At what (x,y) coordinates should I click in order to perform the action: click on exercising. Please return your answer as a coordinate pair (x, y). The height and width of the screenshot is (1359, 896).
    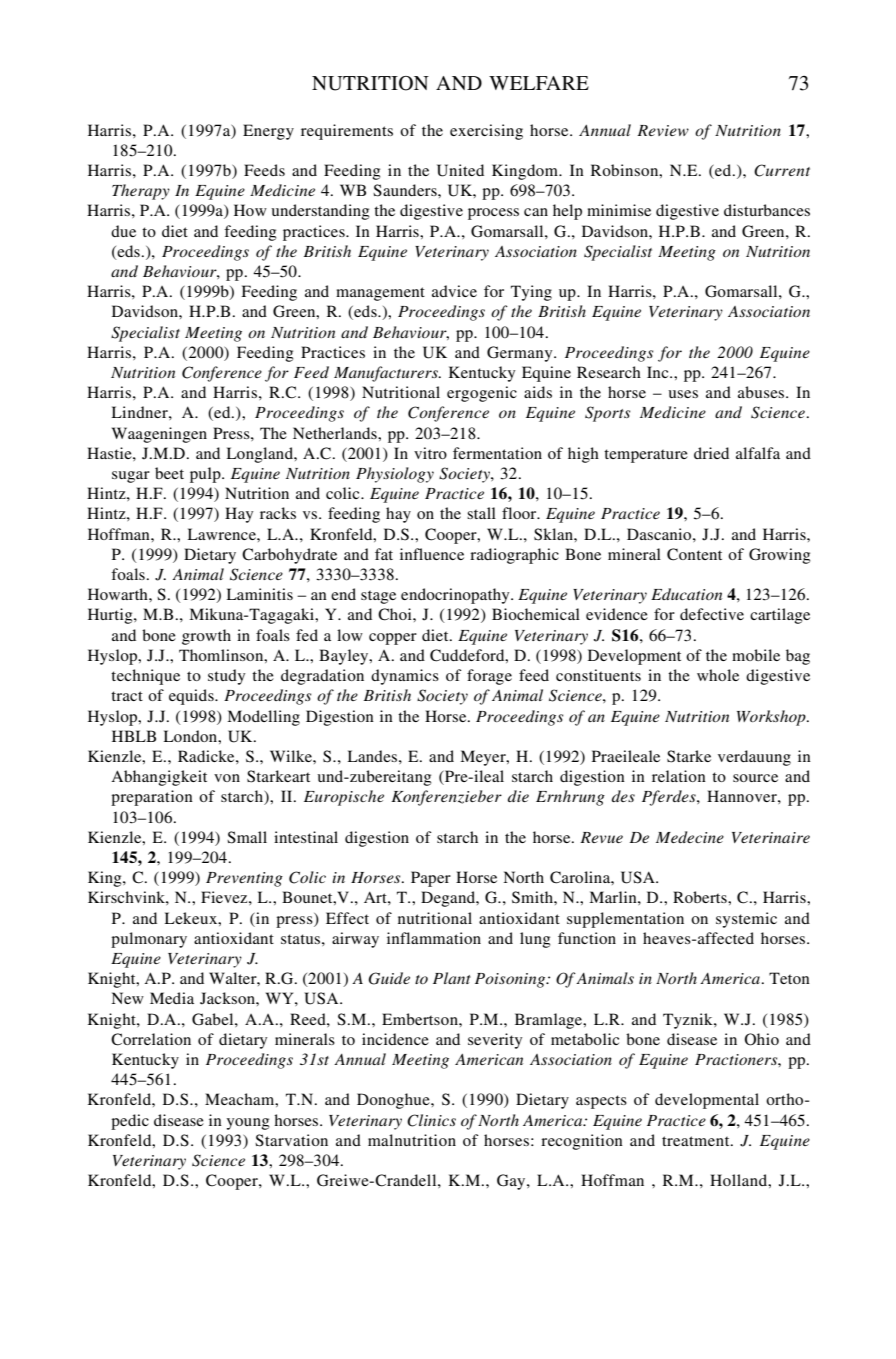
    Looking at the image, I should click on (486, 132).
